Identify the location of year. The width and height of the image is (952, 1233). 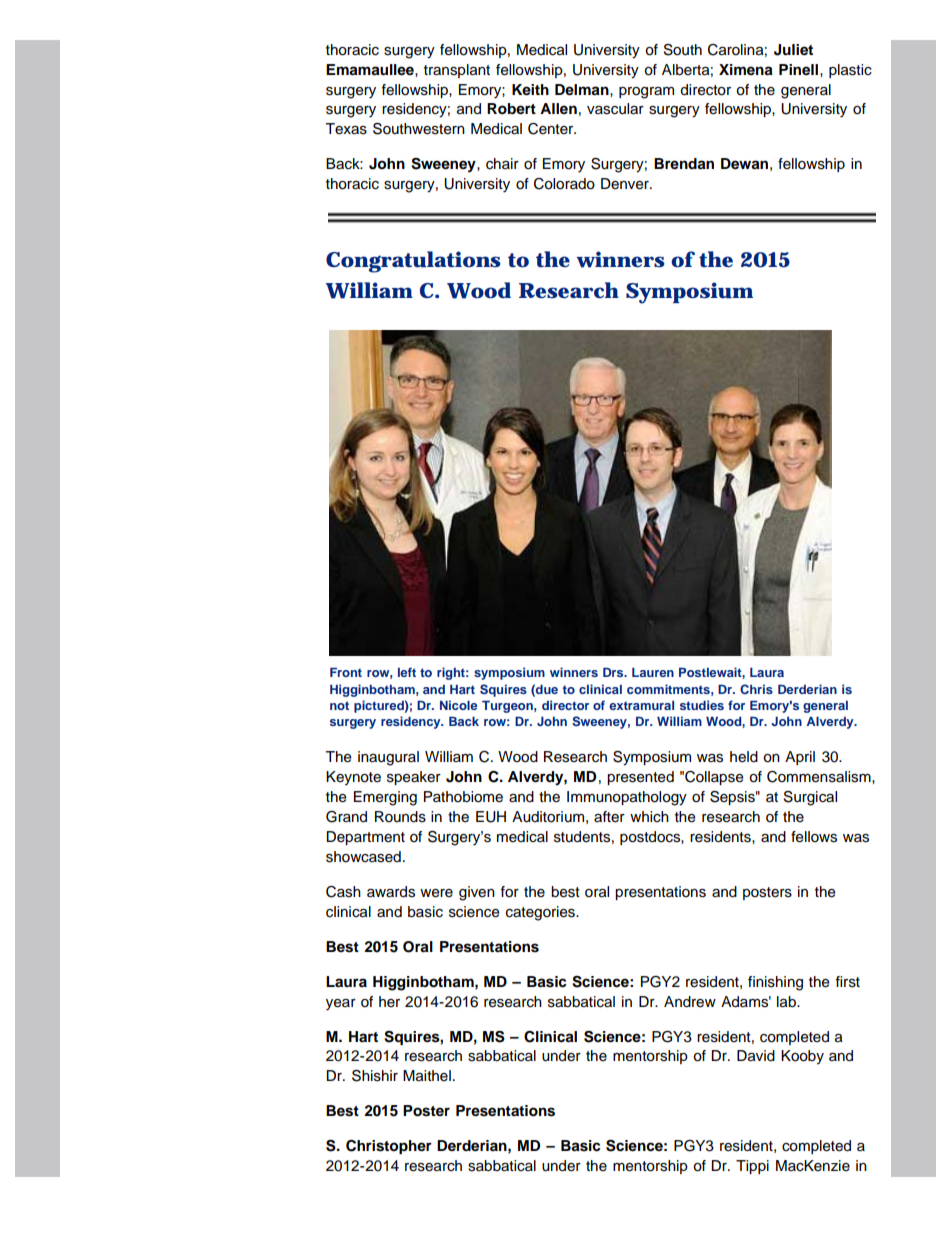
(341, 1005).
